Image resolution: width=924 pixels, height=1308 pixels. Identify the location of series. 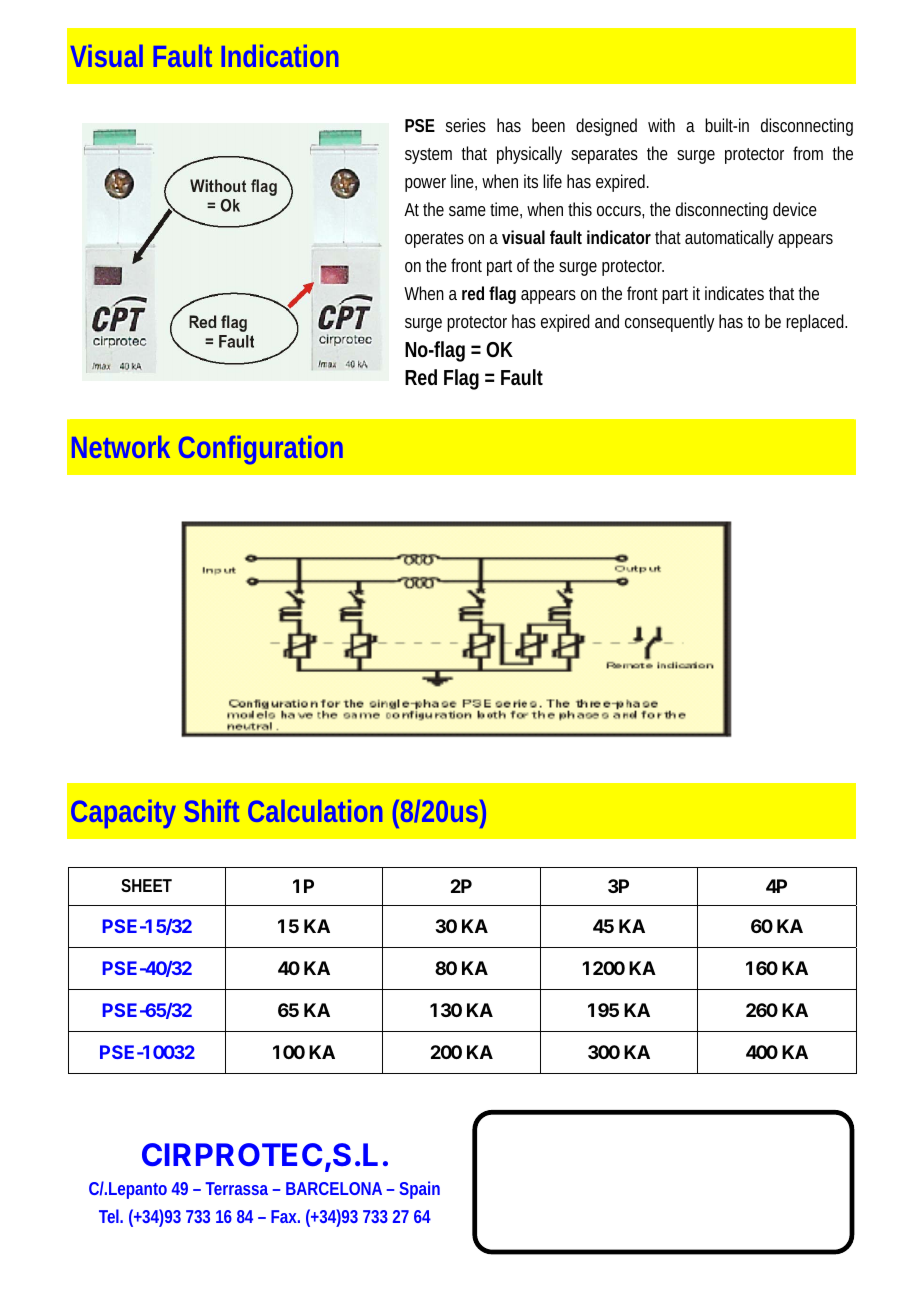
(466, 125).
